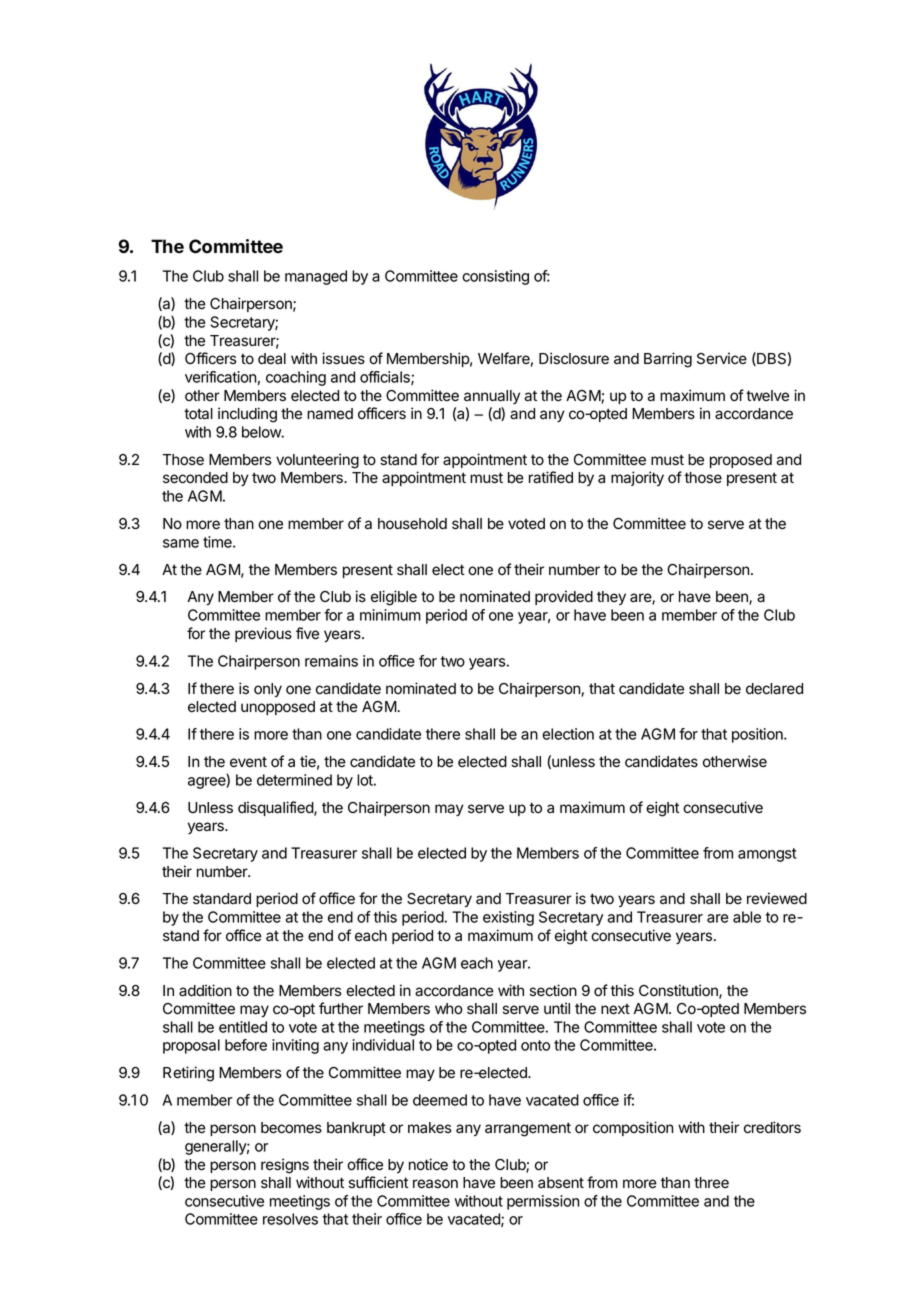  What do you see at coordinates (248, 762) in the screenshot?
I see `event` at bounding box center [248, 762].
